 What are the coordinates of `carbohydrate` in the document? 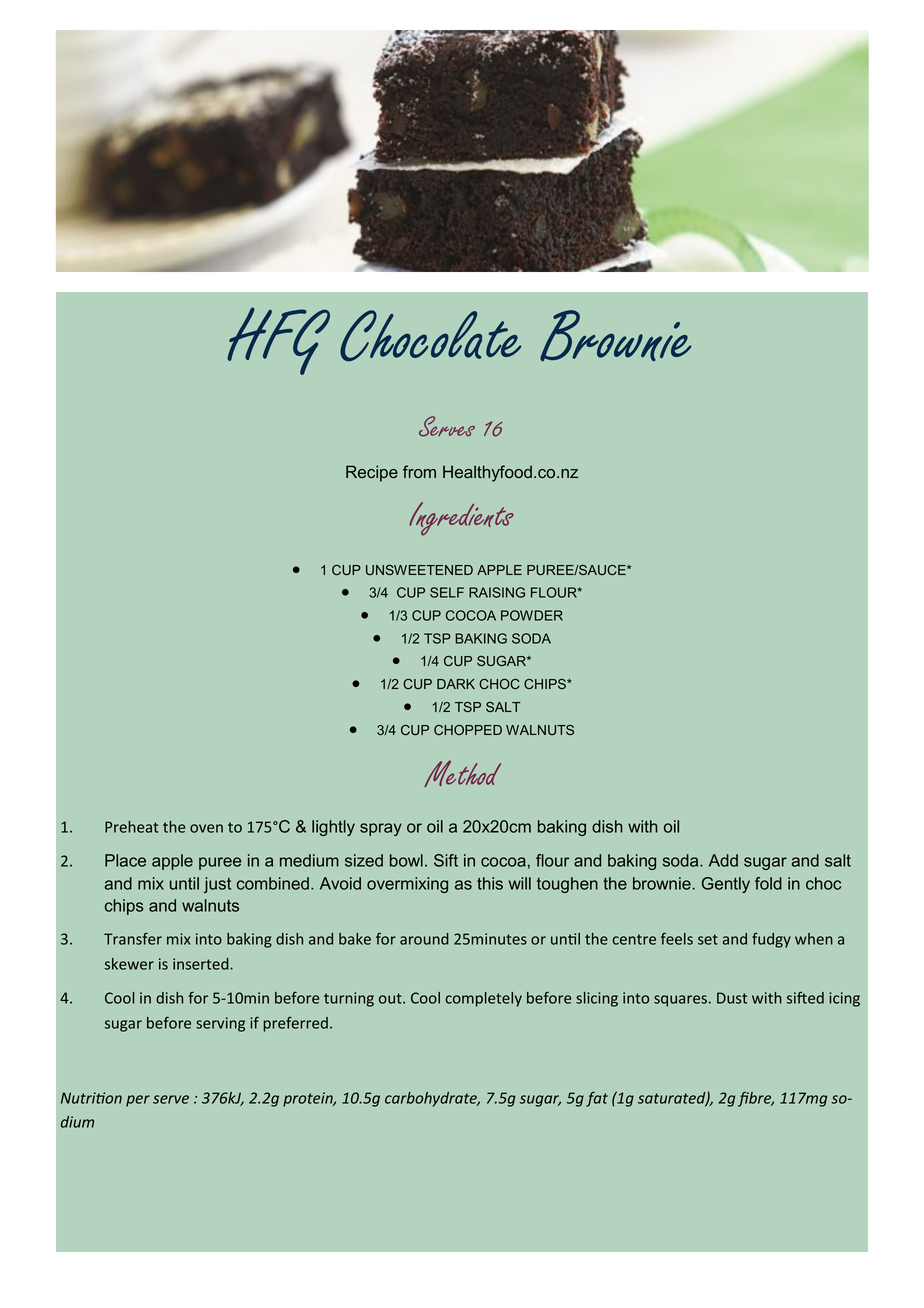 It's located at (432, 1099).
